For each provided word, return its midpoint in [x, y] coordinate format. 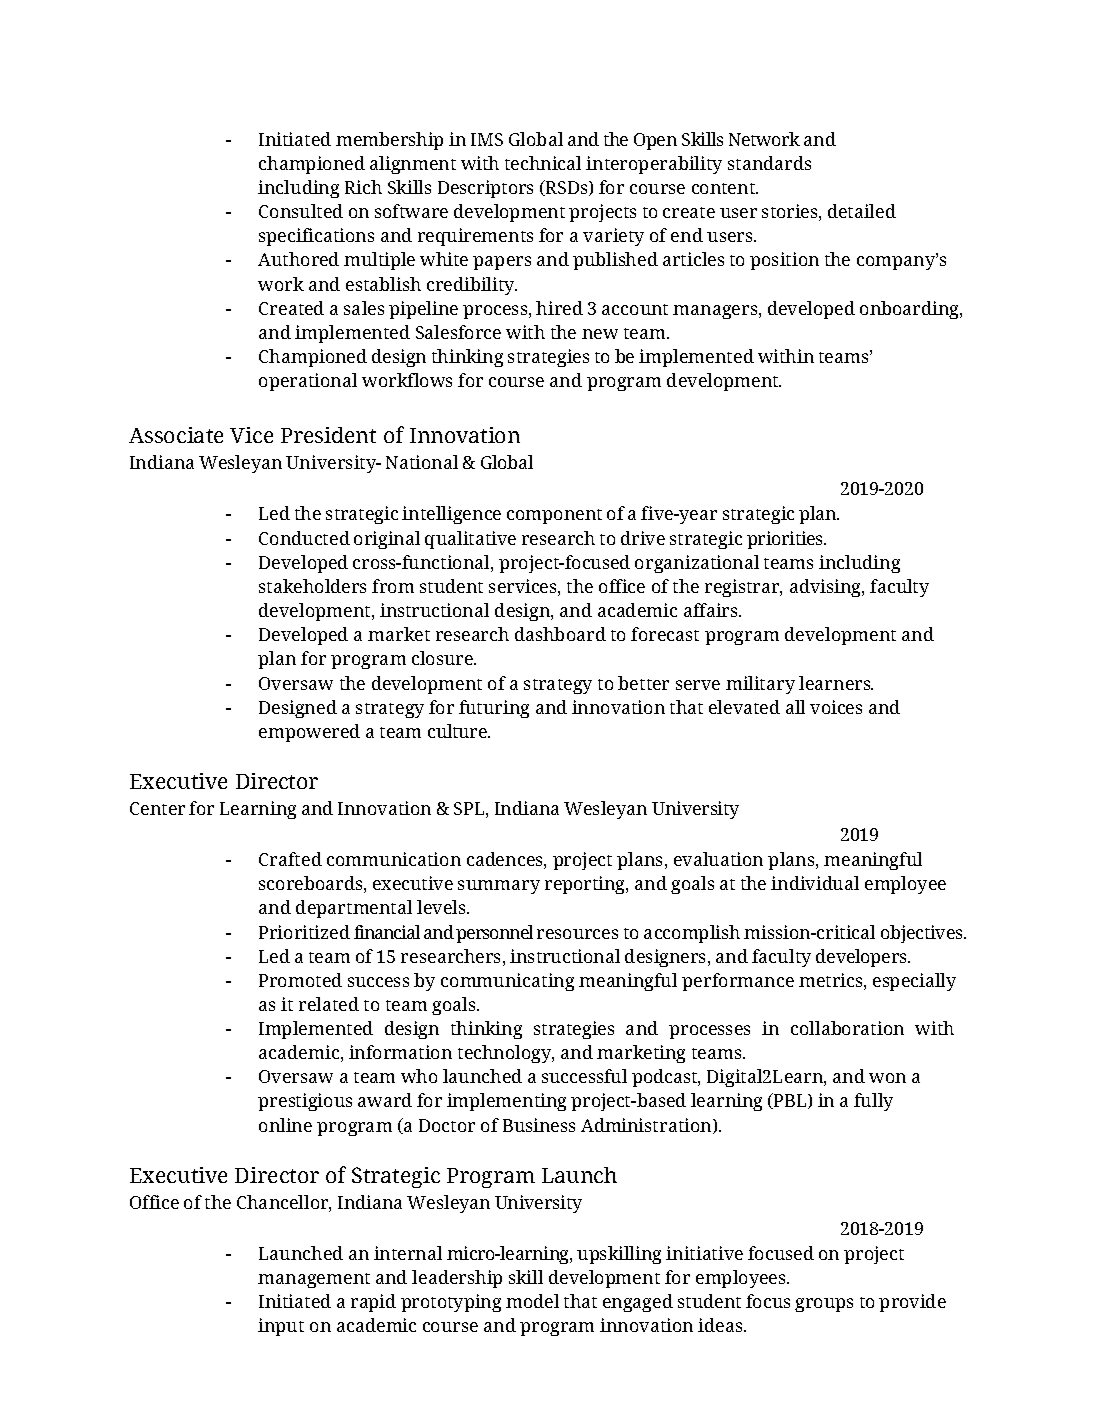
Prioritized [304, 932]
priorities [786, 540]
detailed [862, 211]
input [281, 1327]
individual [815, 883]
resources [577, 934]
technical [543, 163]
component [554, 516]
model [532, 1301]
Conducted [304, 538]
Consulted [301, 211]
